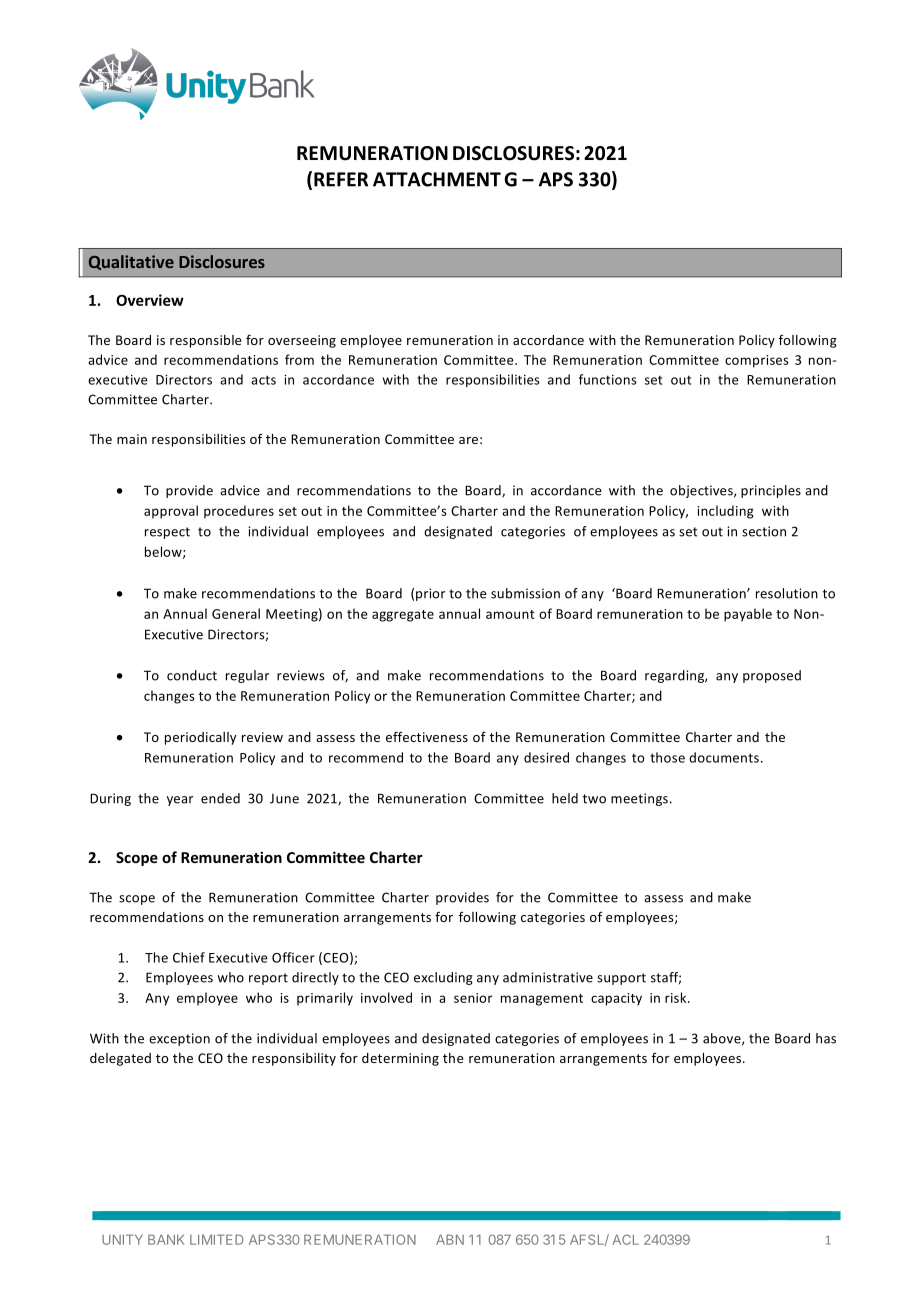 This document has width=924, height=1308. What do you see at coordinates (430, 594) in the document?
I see `prior` at bounding box center [430, 594].
